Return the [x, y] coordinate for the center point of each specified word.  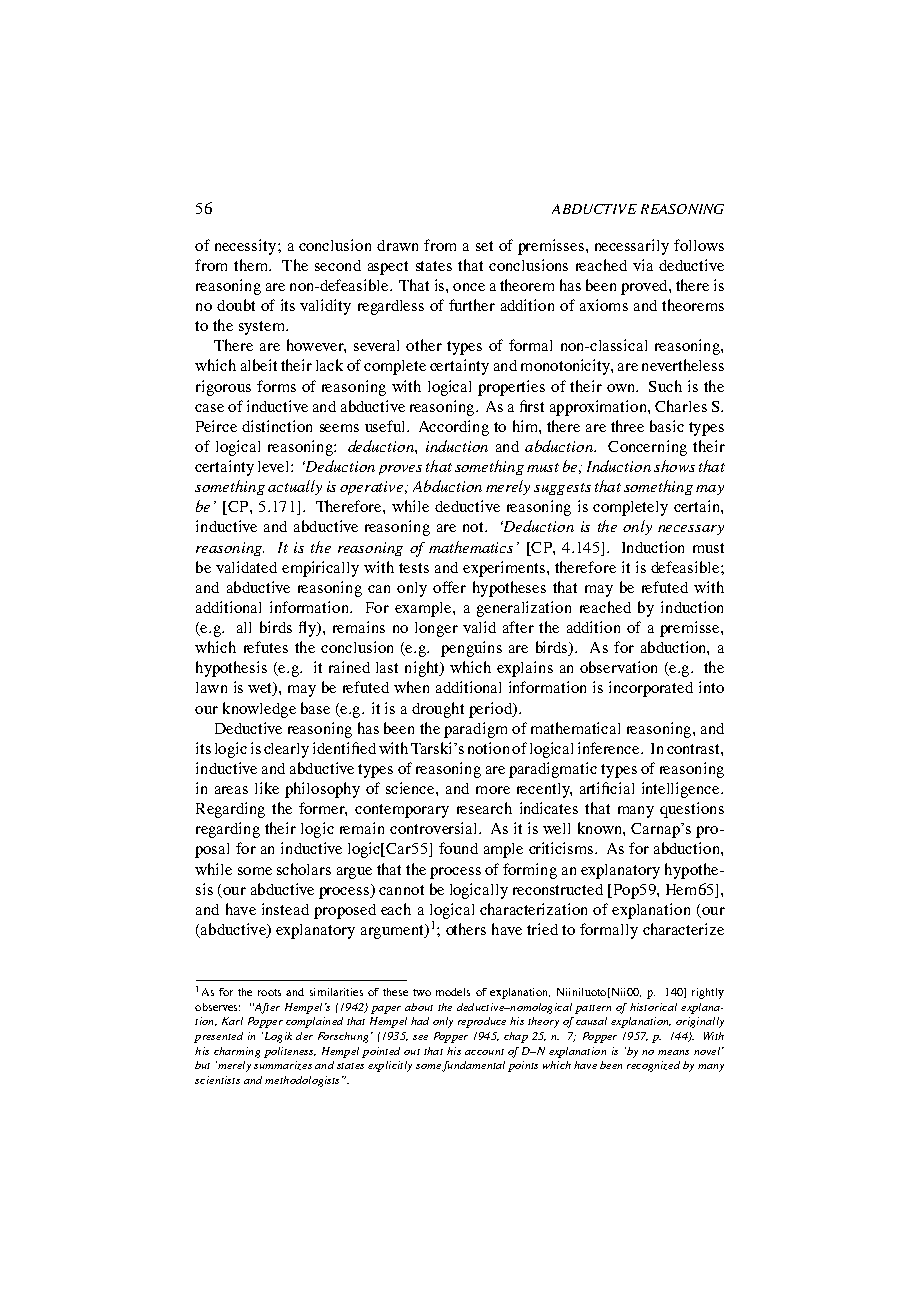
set [484, 246]
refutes [266, 647]
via [643, 265]
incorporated [651, 689]
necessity [247, 247]
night [423, 669]
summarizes [283, 1065]
